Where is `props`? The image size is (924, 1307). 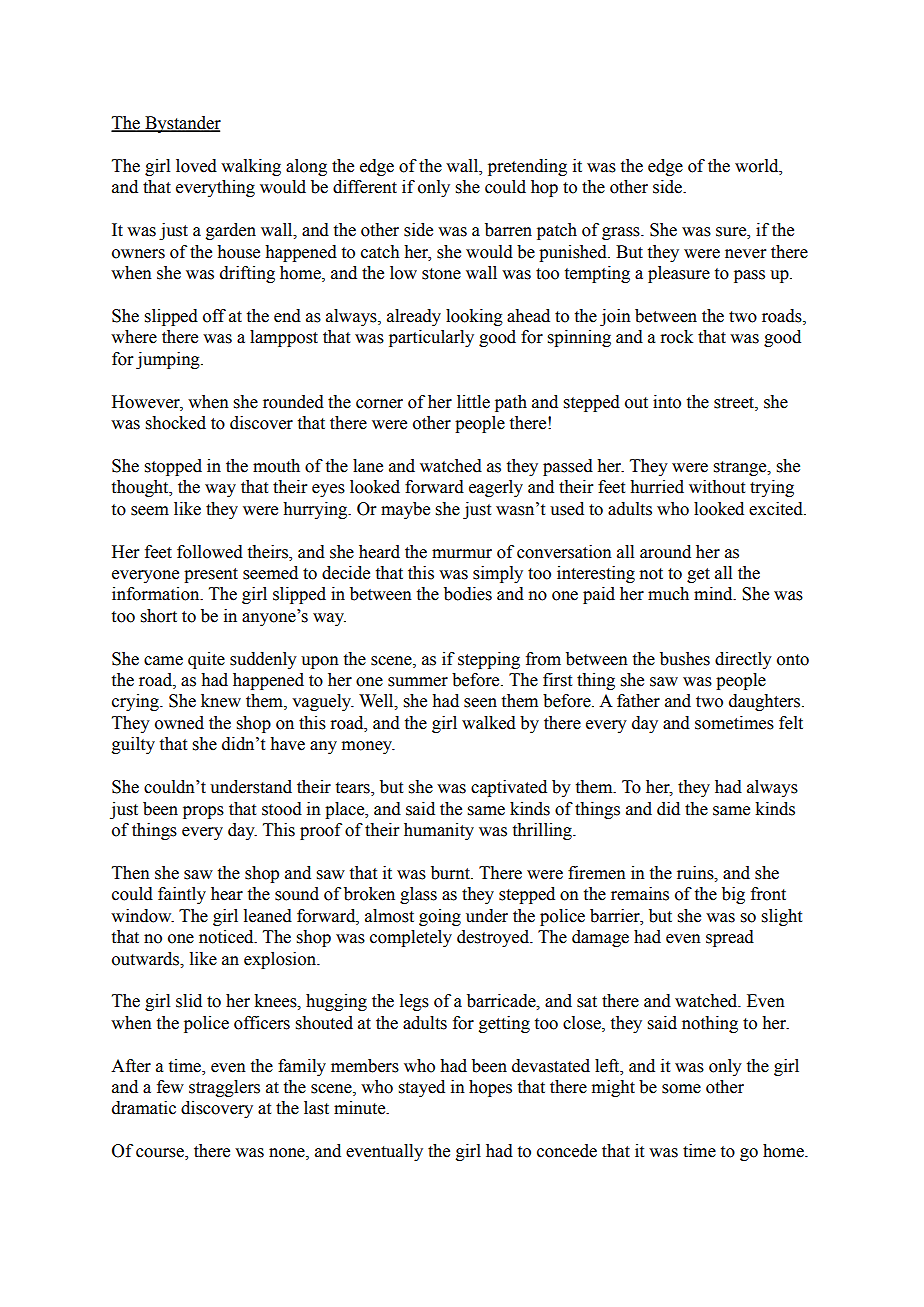
props is located at coordinates (203, 812).
